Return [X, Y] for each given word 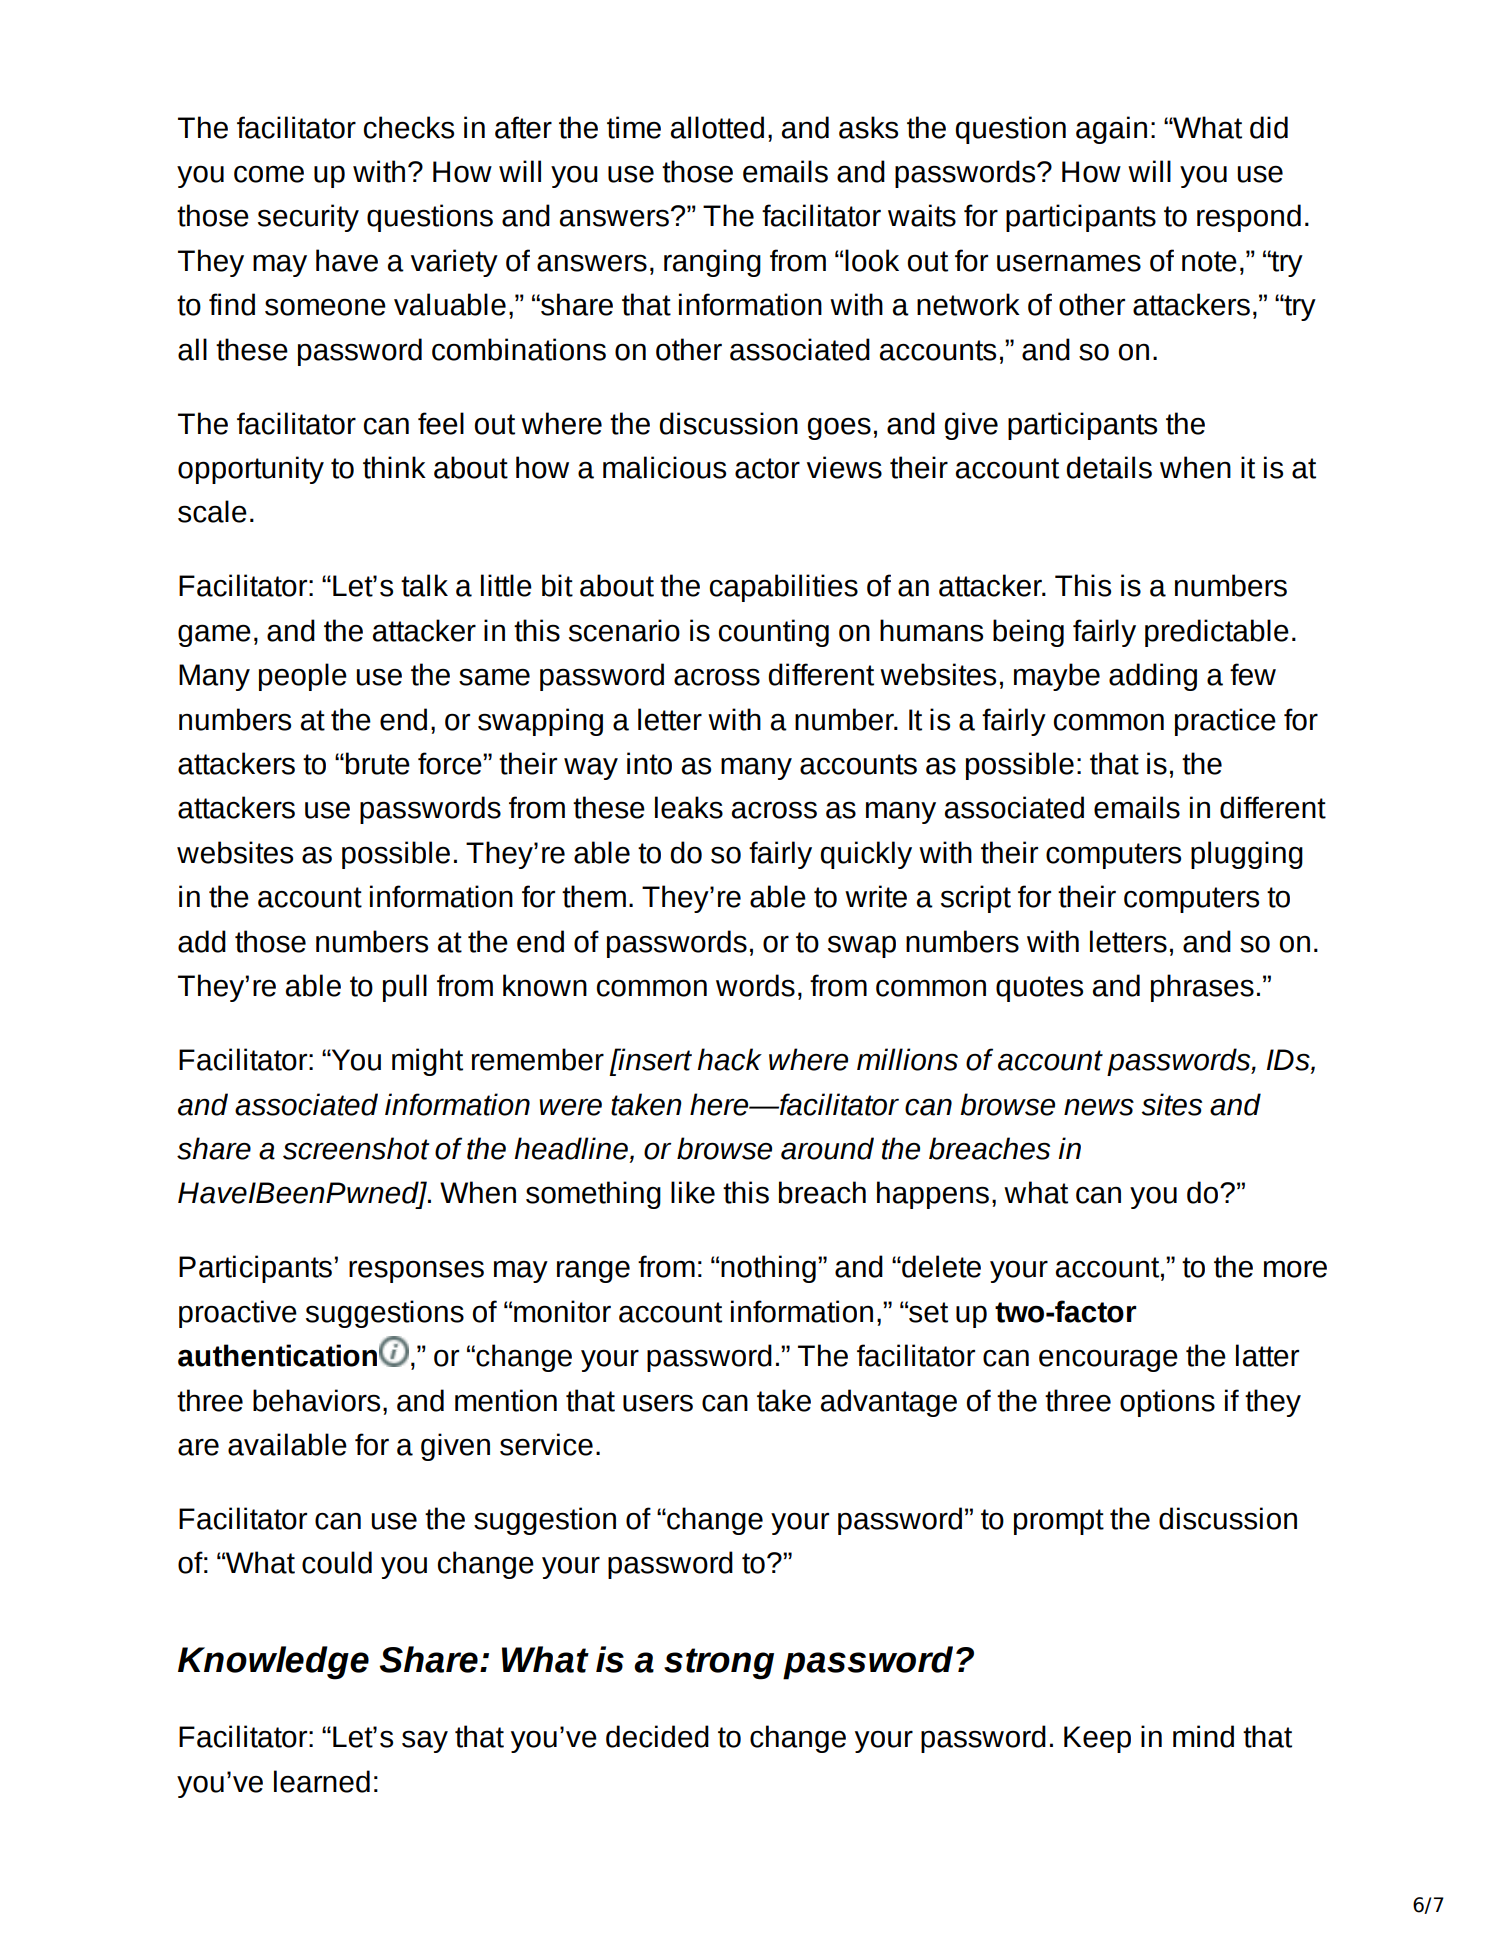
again [1111, 130]
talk [424, 585]
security [308, 218]
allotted [717, 127]
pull [405, 988]
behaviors [316, 1400]
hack [729, 1059]
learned [322, 1781]
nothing [768, 1269]
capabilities [784, 588]
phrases [1202, 988]
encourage [1108, 1360]
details [1109, 467]
